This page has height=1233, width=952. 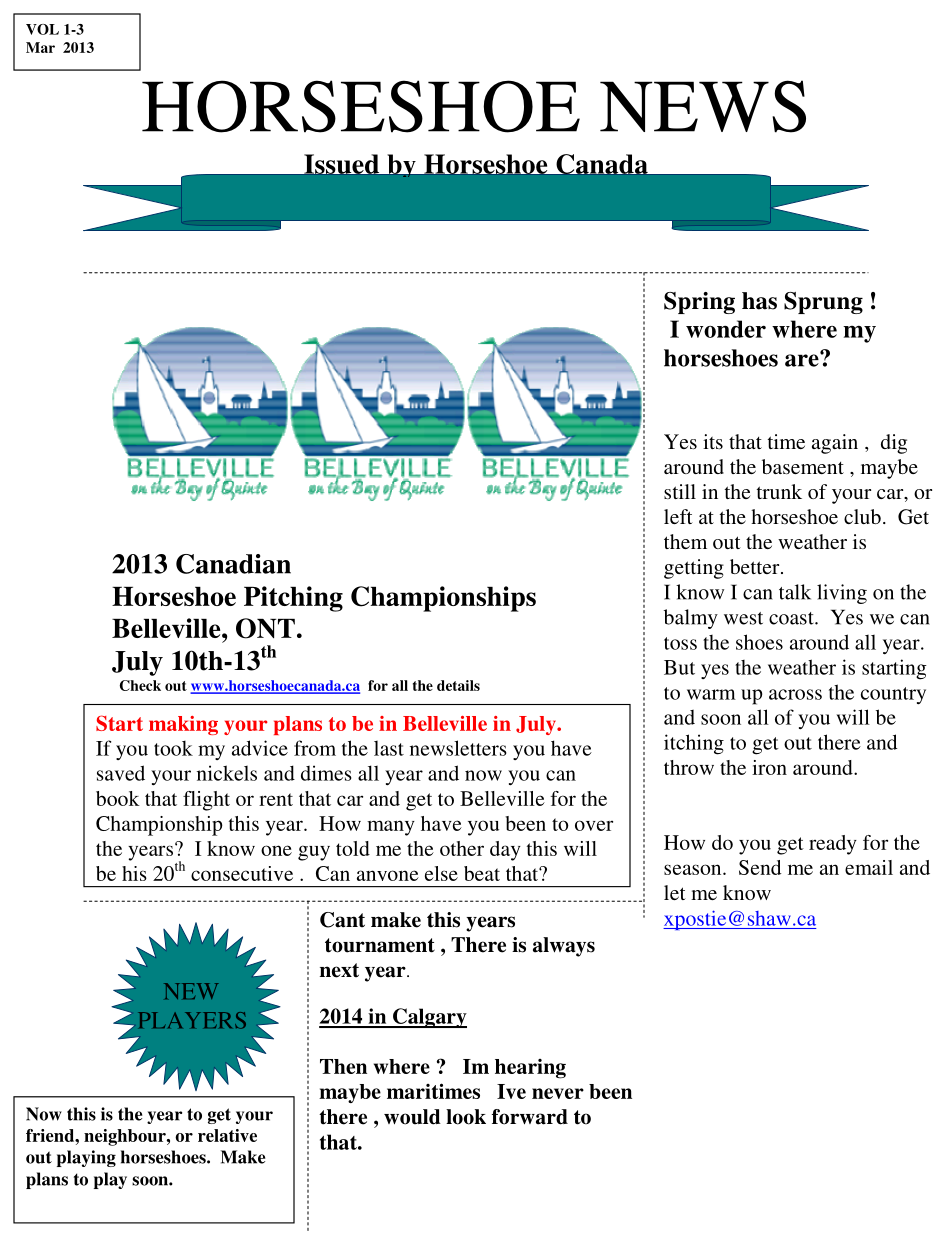 I want to click on details, so click(x=458, y=685).
